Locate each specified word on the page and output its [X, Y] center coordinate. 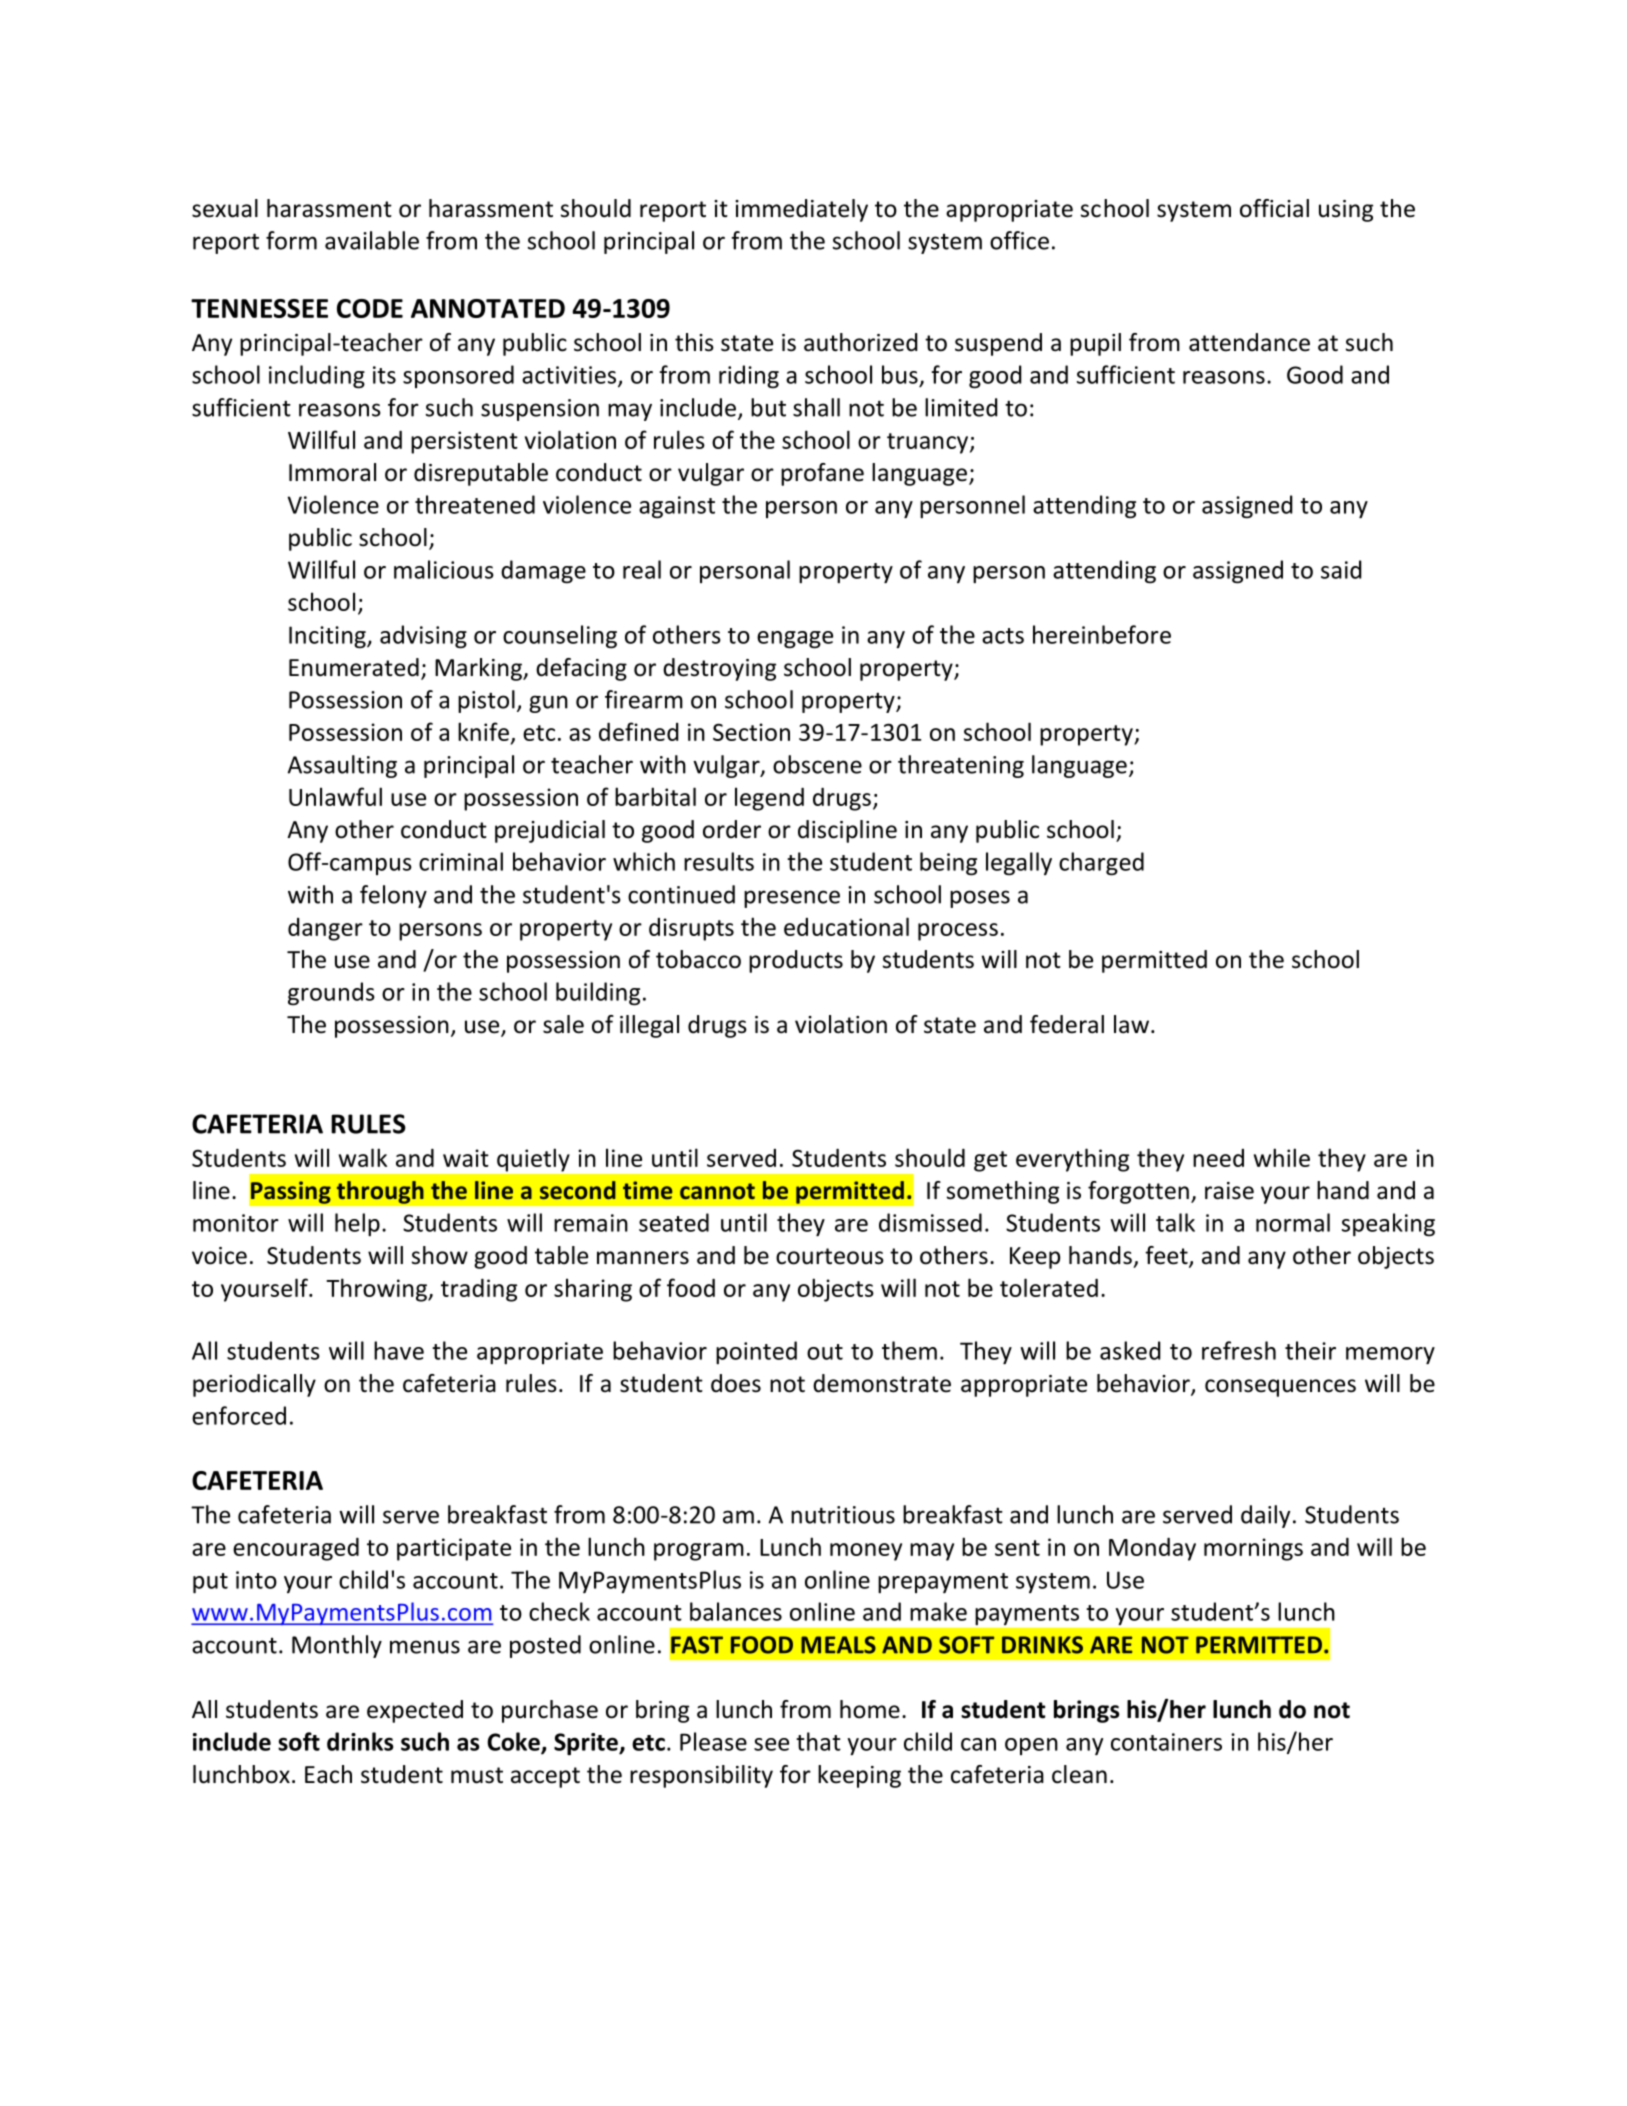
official [1274, 208]
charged [1101, 864]
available [372, 240]
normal [1293, 1222]
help [357, 1224]
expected [415, 1711]
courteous [830, 1256]
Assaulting [342, 766]
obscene [817, 764]
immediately [801, 210]
